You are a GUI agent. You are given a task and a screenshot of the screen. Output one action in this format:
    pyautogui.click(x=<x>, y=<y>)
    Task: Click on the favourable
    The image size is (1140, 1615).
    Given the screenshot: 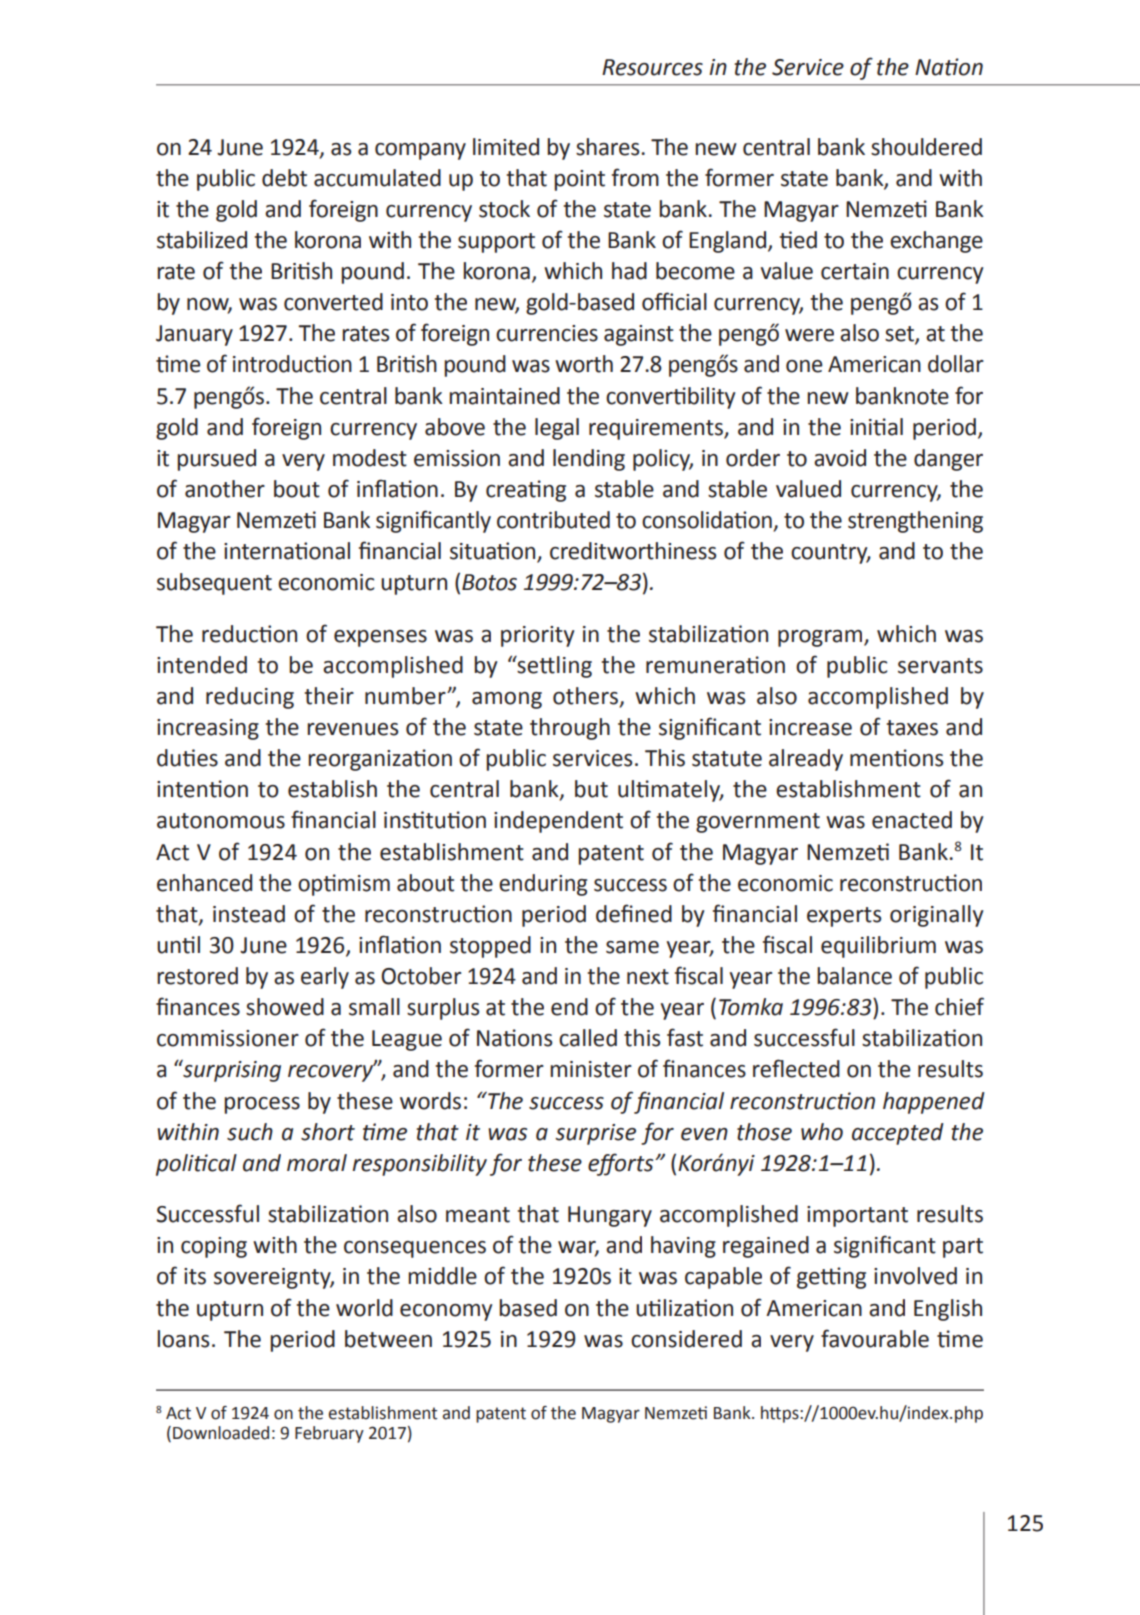 What is the action you would take?
    pyautogui.click(x=875, y=1338)
